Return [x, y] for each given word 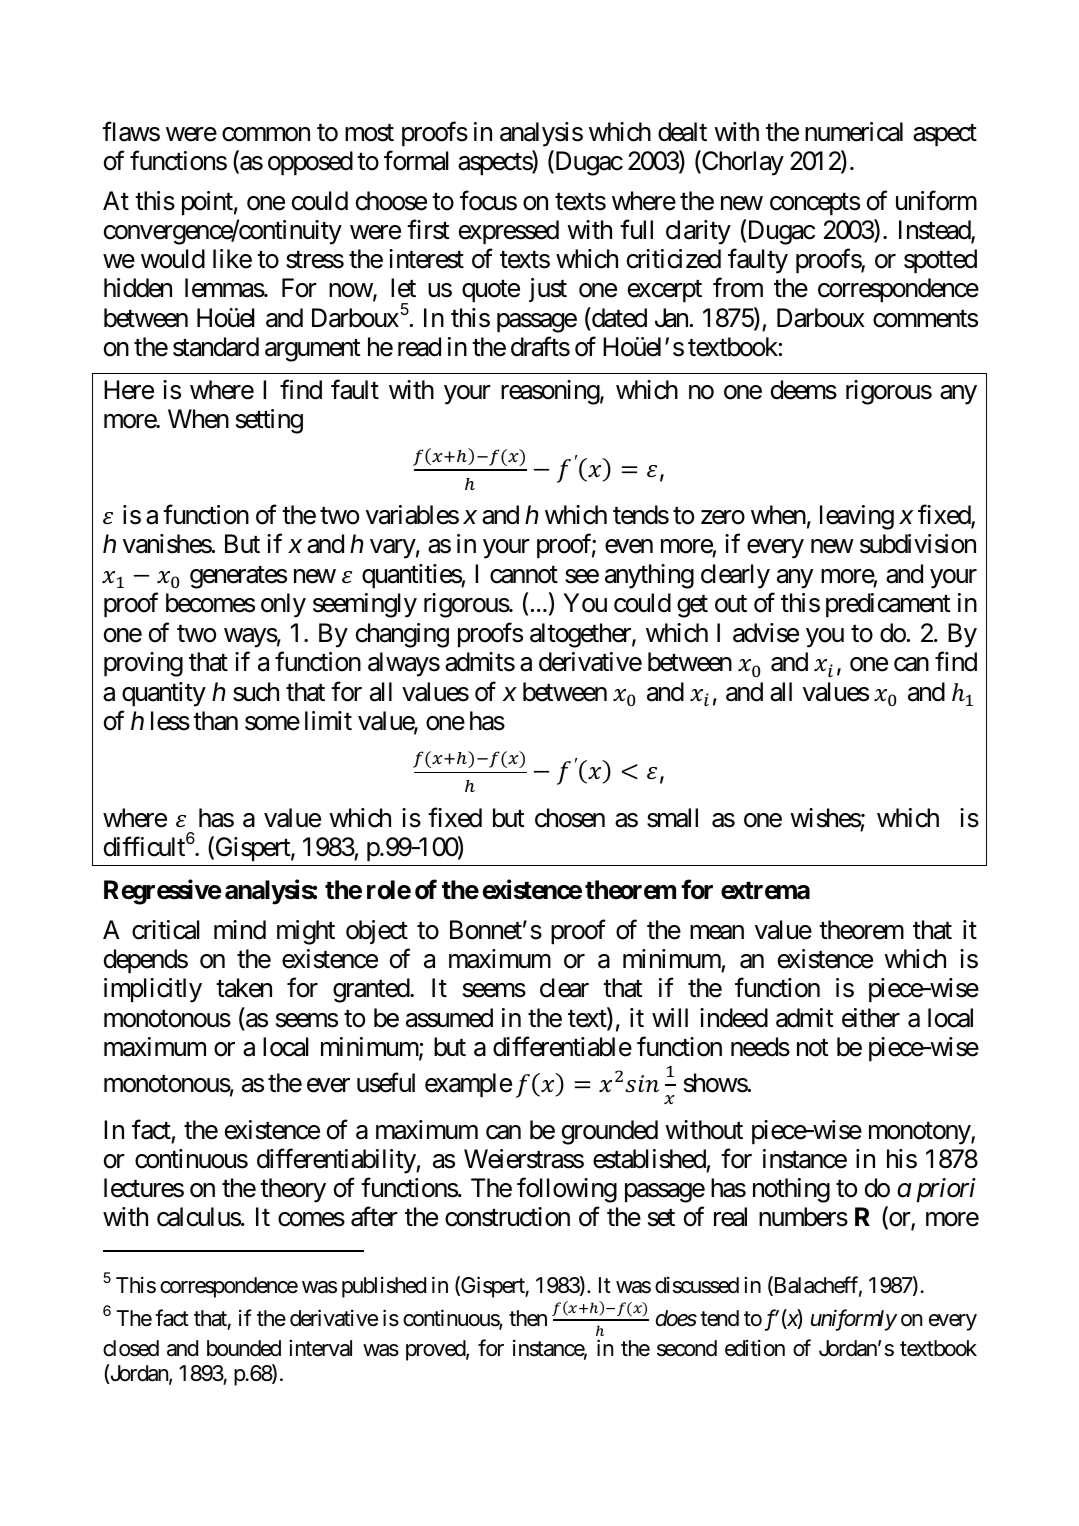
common [266, 134]
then [528, 1318]
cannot [524, 575]
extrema [765, 891]
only [283, 605]
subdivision [918, 544]
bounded [244, 1348]
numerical [854, 132]
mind [240, 930]
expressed [509, 232]
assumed [449, 1018]
